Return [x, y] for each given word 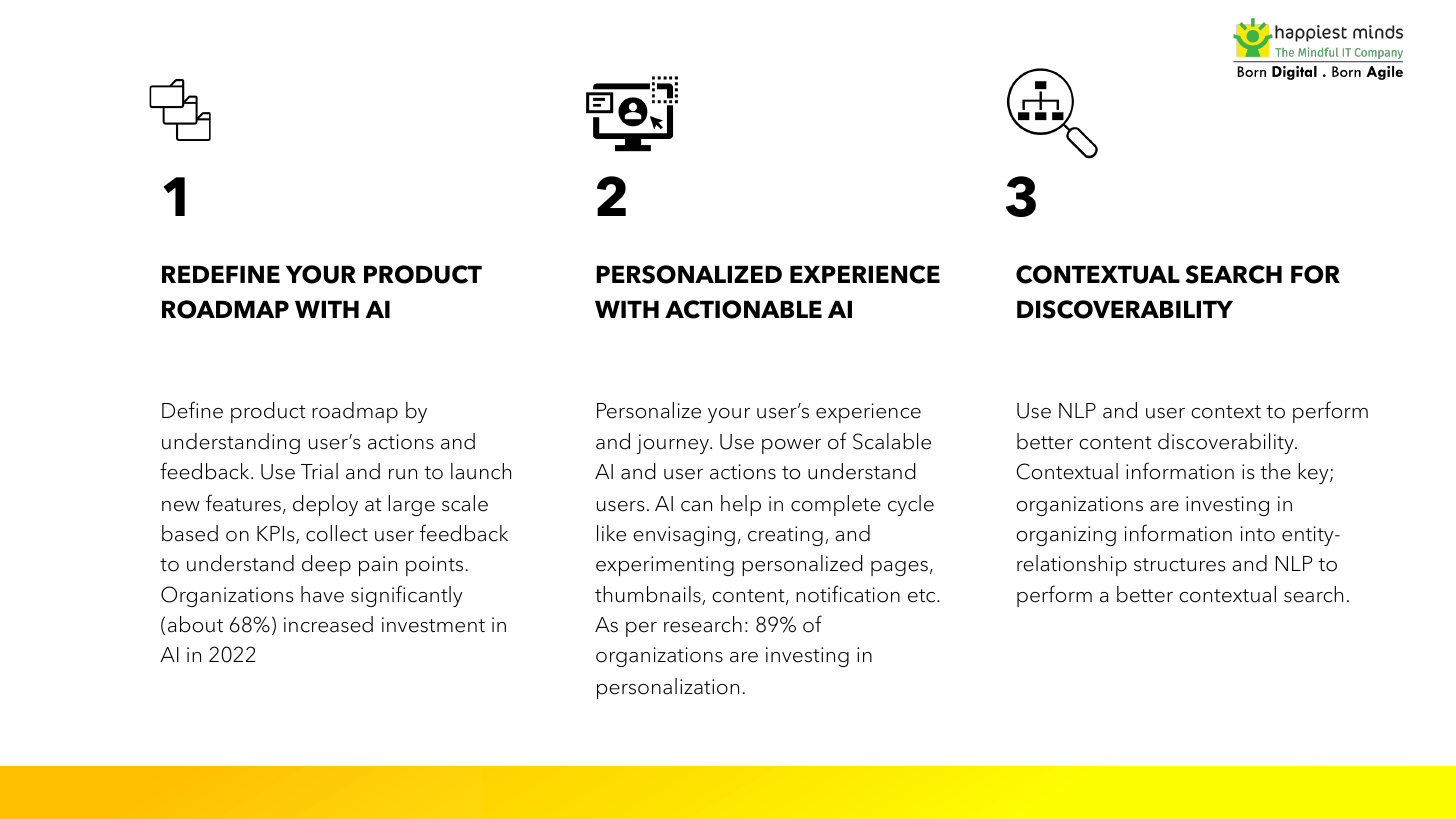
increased [328, 624]
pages [899, 568]
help [741, 505]
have [322, 594]
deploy [325, 505]
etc [923, 596]
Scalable [892, 441]
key [1314, 473]
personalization [668, 688]
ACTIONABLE [743, 309]
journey [674, 444]
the [1275, 471]
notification [848, 594]
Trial [319, 471]
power [791, 446]
